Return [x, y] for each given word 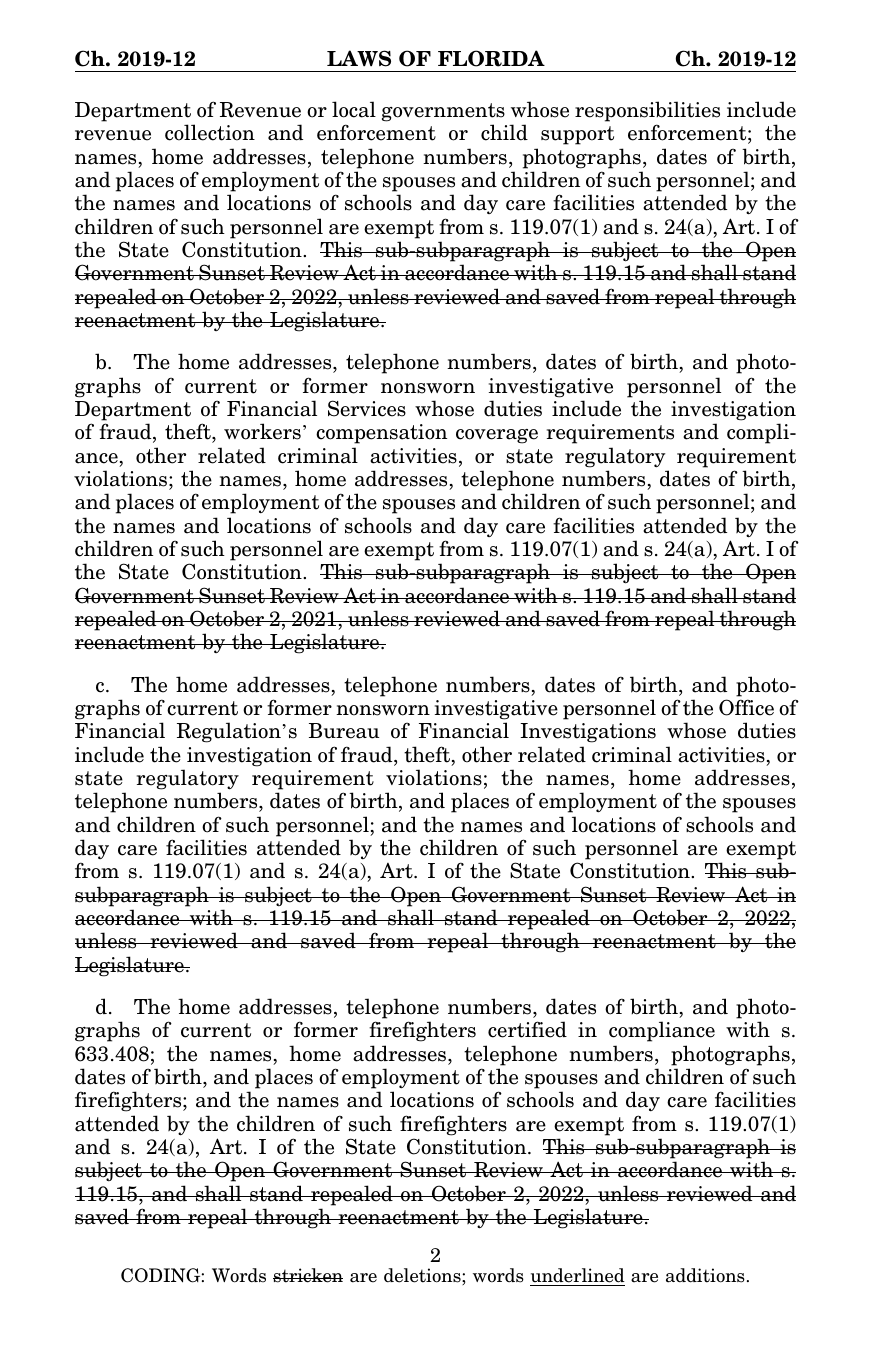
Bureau [344, 731]
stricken [308, 1275]
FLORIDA [491, 58]
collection [210, 132]
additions [705, 1275]
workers [262, 431]
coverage [497, 436]
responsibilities [647, 111]
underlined [578, 1275]
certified [527, 1029]
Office [746, 707]
